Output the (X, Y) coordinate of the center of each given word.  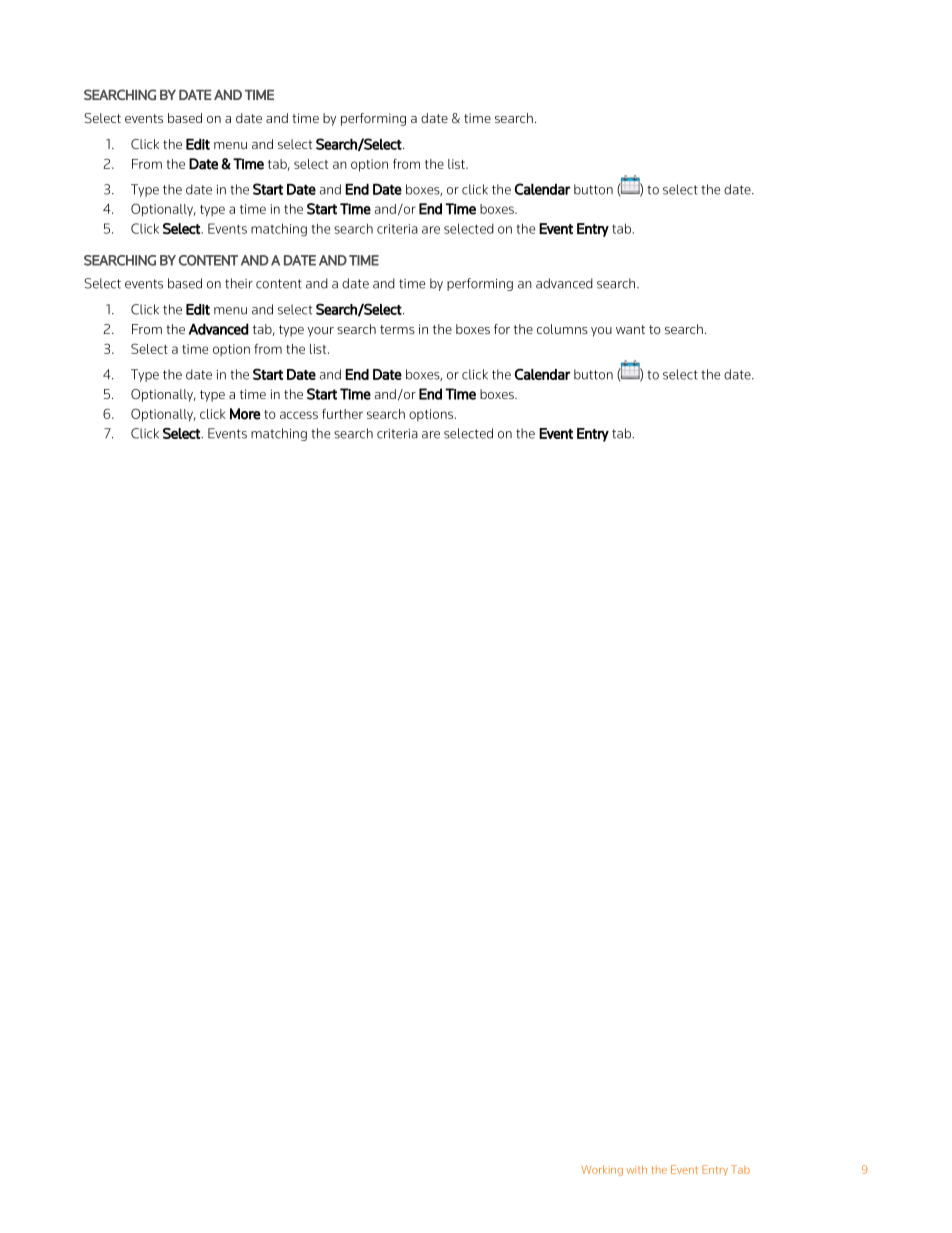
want (630, 329)
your (321, 332)
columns (562, 329)
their (239, 283)
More (245, 414)
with (636, 1169)
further (342, 414)
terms (397, 329)
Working (602, 1170)
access (299, 415)
